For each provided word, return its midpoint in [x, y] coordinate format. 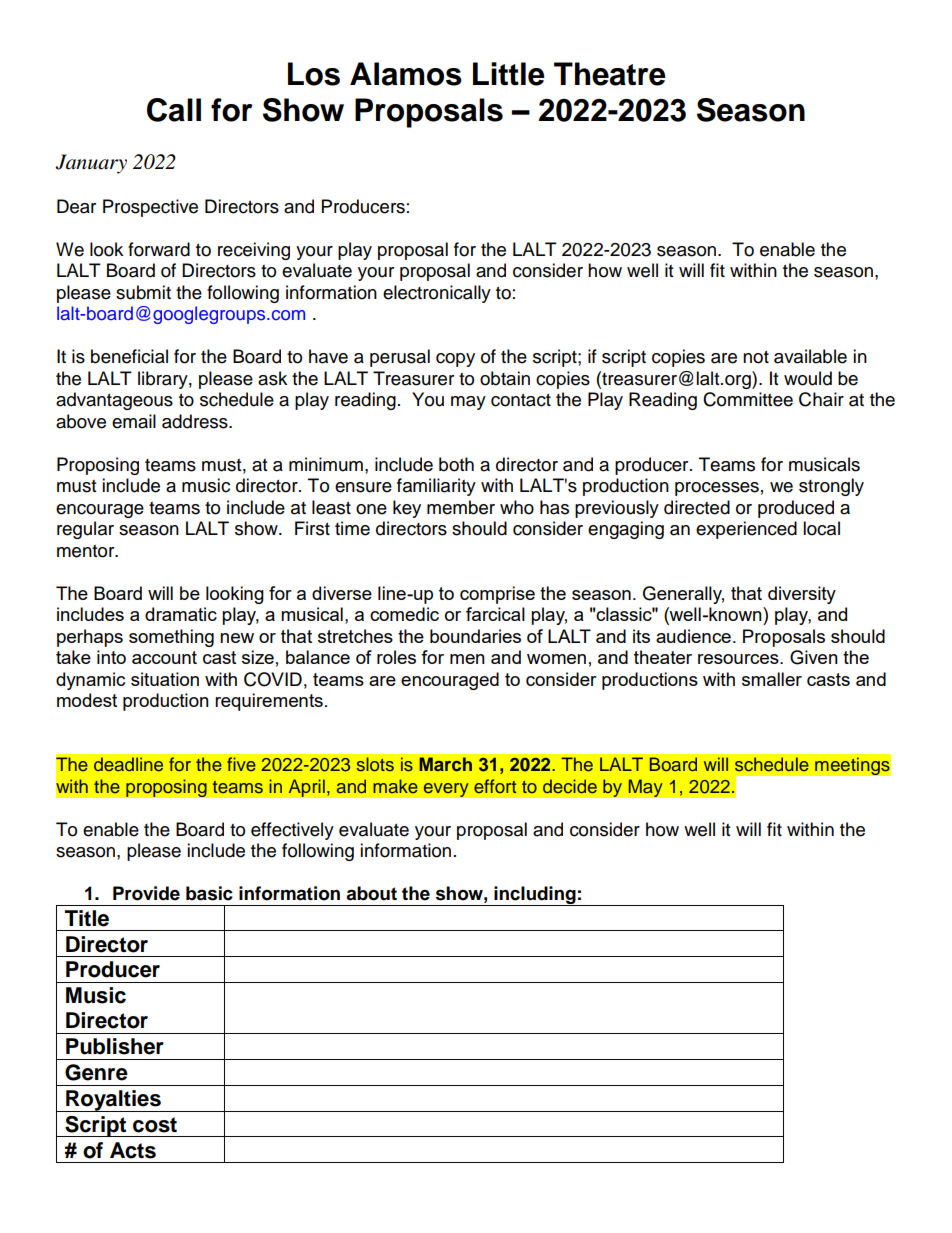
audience [693, 636]
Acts [133, 1150]
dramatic [181, 614]
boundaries [475, 636]
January [91, 164]
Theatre [610, 74]
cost [155, 1125]
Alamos [406, 74]
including [535, 896]
